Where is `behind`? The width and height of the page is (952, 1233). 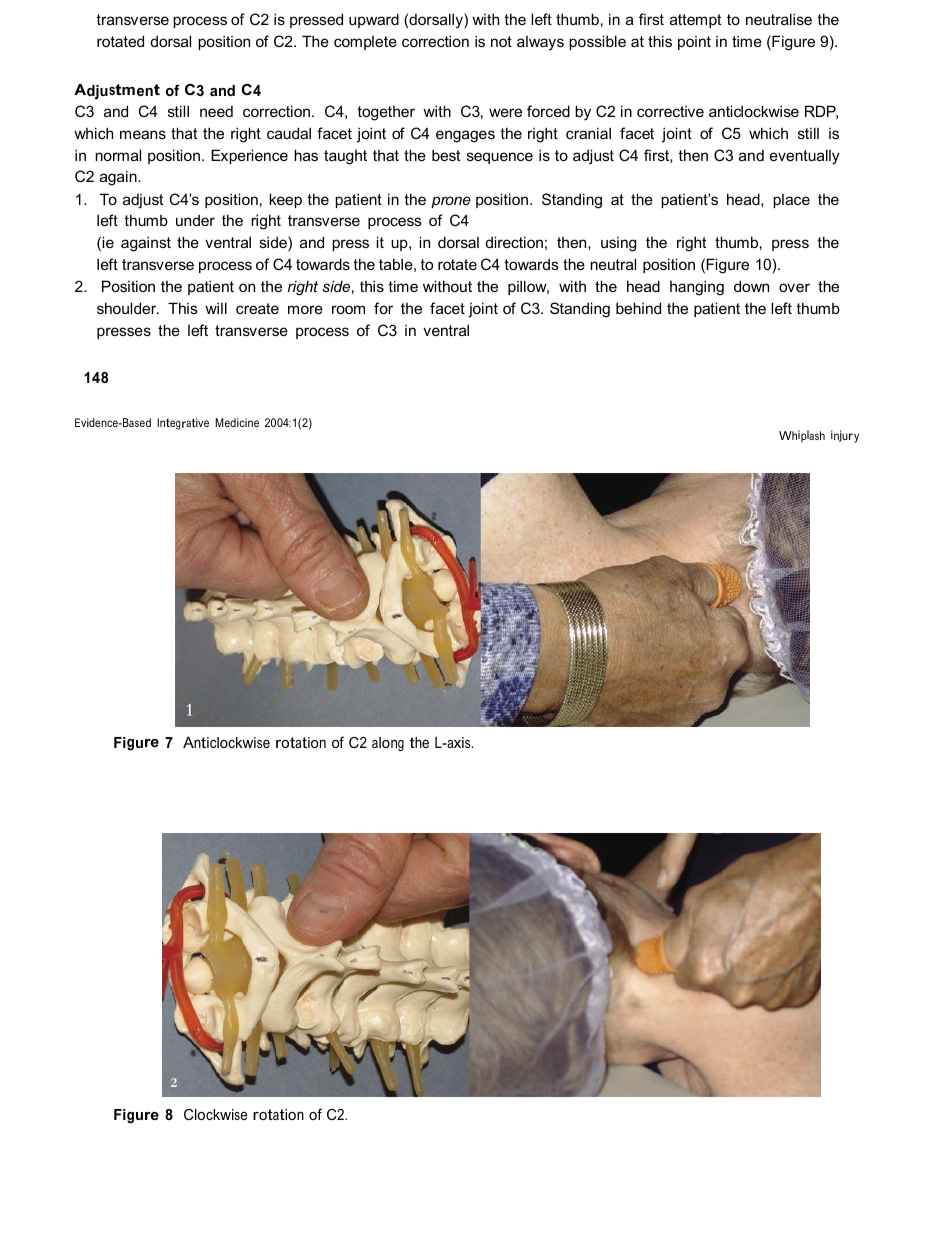 behind is located at coordinates (638, 308).
